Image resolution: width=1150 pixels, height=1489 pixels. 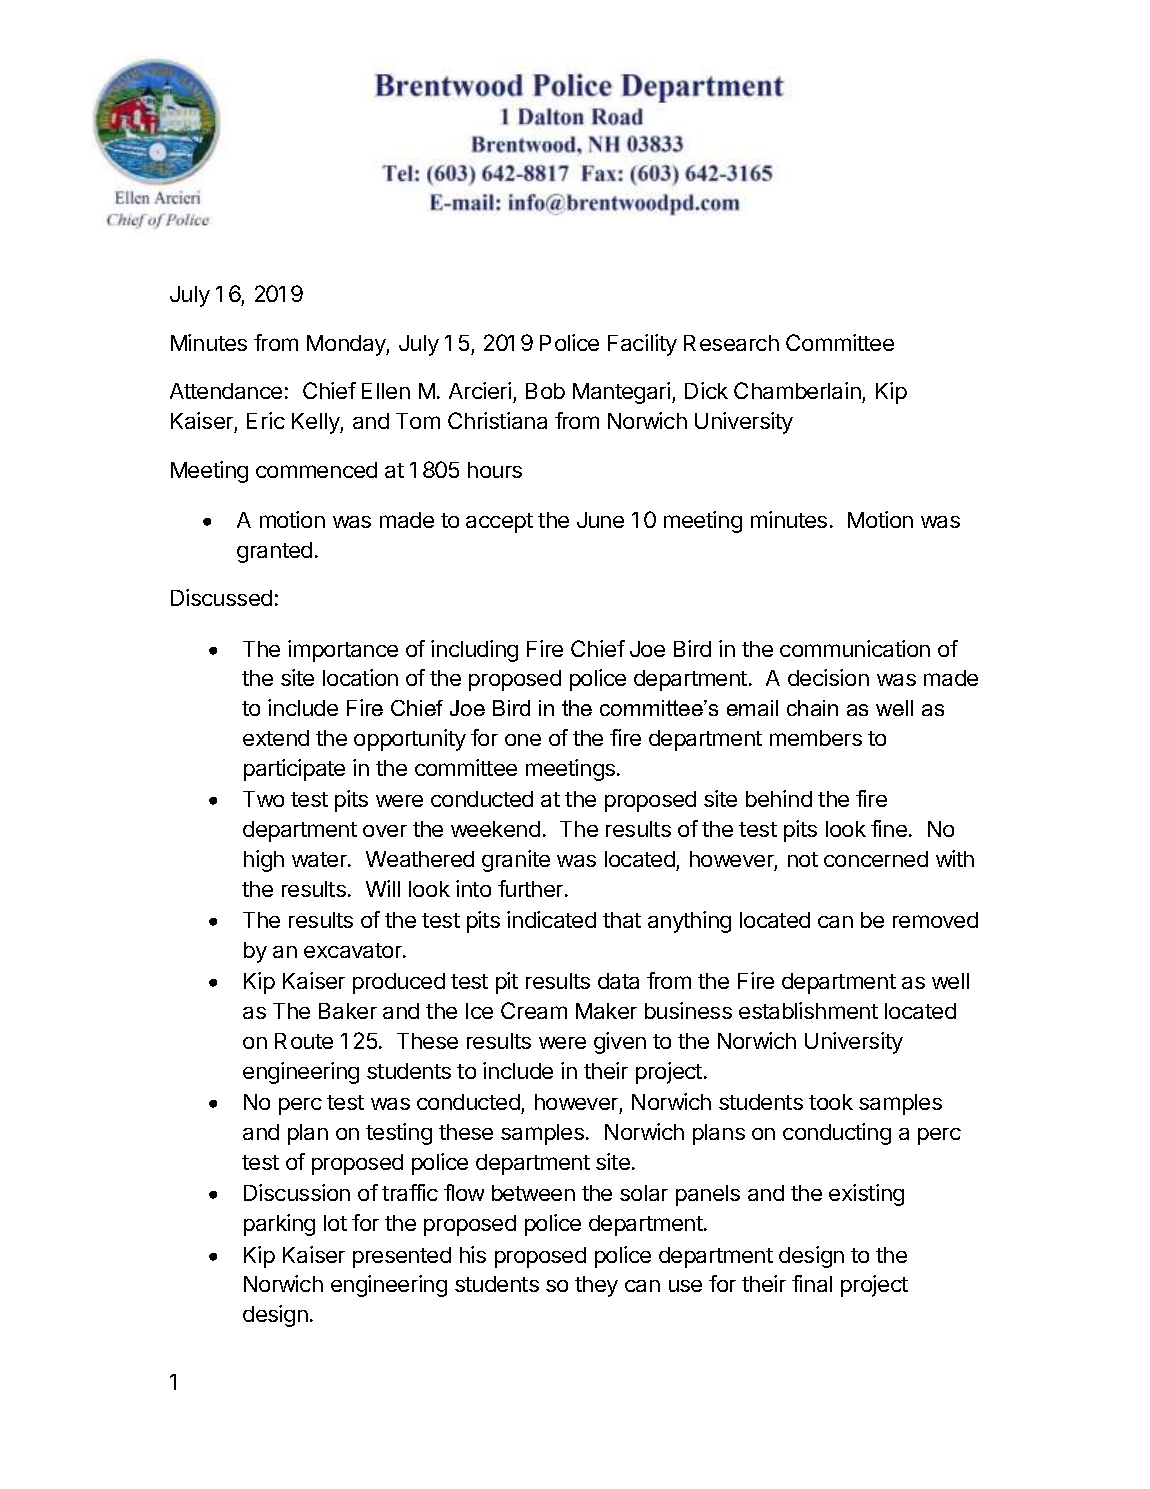 I want to click on communication, so click(x=855, y=648).
